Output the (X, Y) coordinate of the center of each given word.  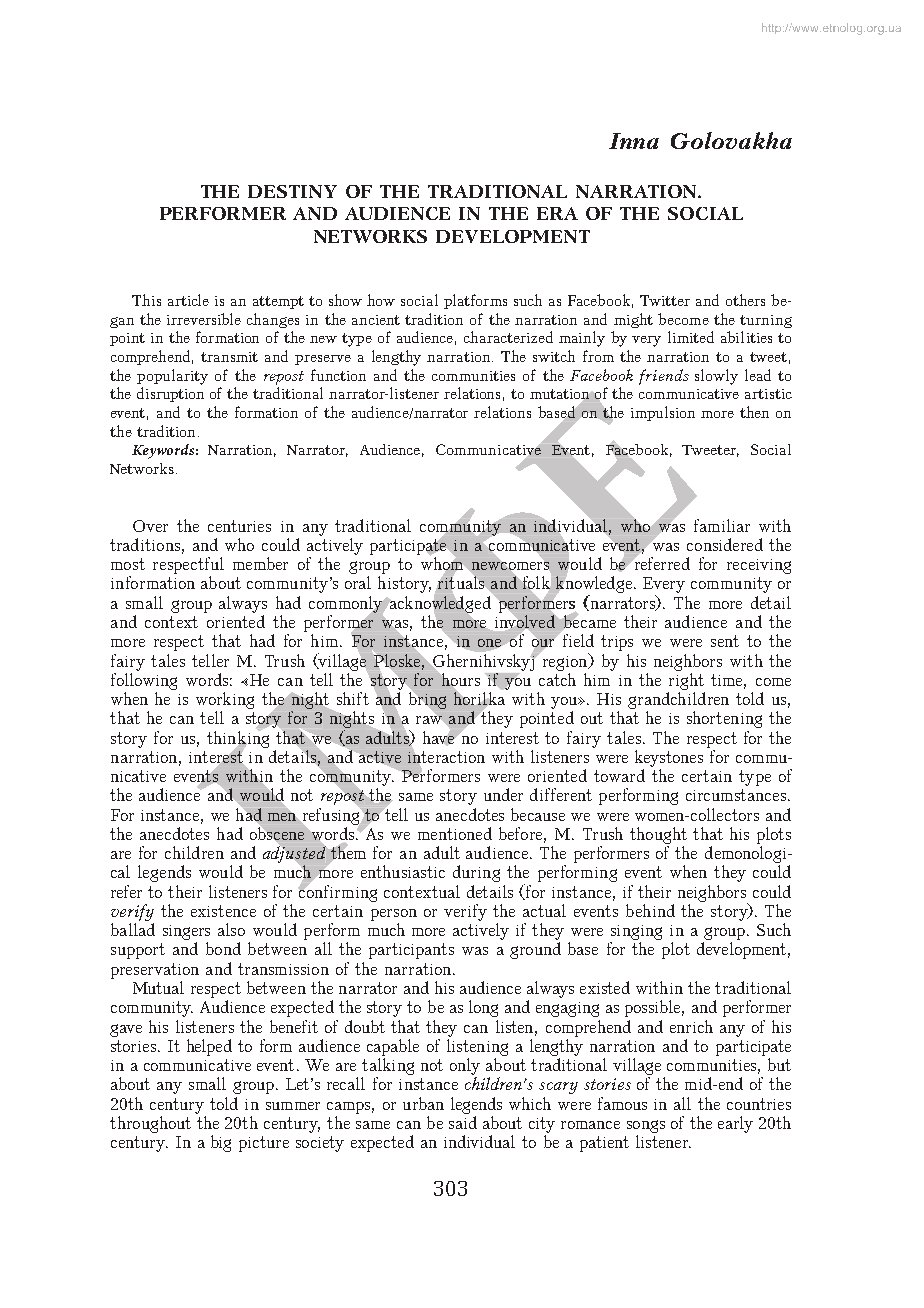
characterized (508, 337)
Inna (634, 141)
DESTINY (292, 191)
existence (223, 911)
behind (650, 910)
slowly (716, 377)
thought (658, 835)
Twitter (665, 300)
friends (664, 377)
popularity (172, 377)
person (394, 915)
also (231, 929)
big (221, 1143)
